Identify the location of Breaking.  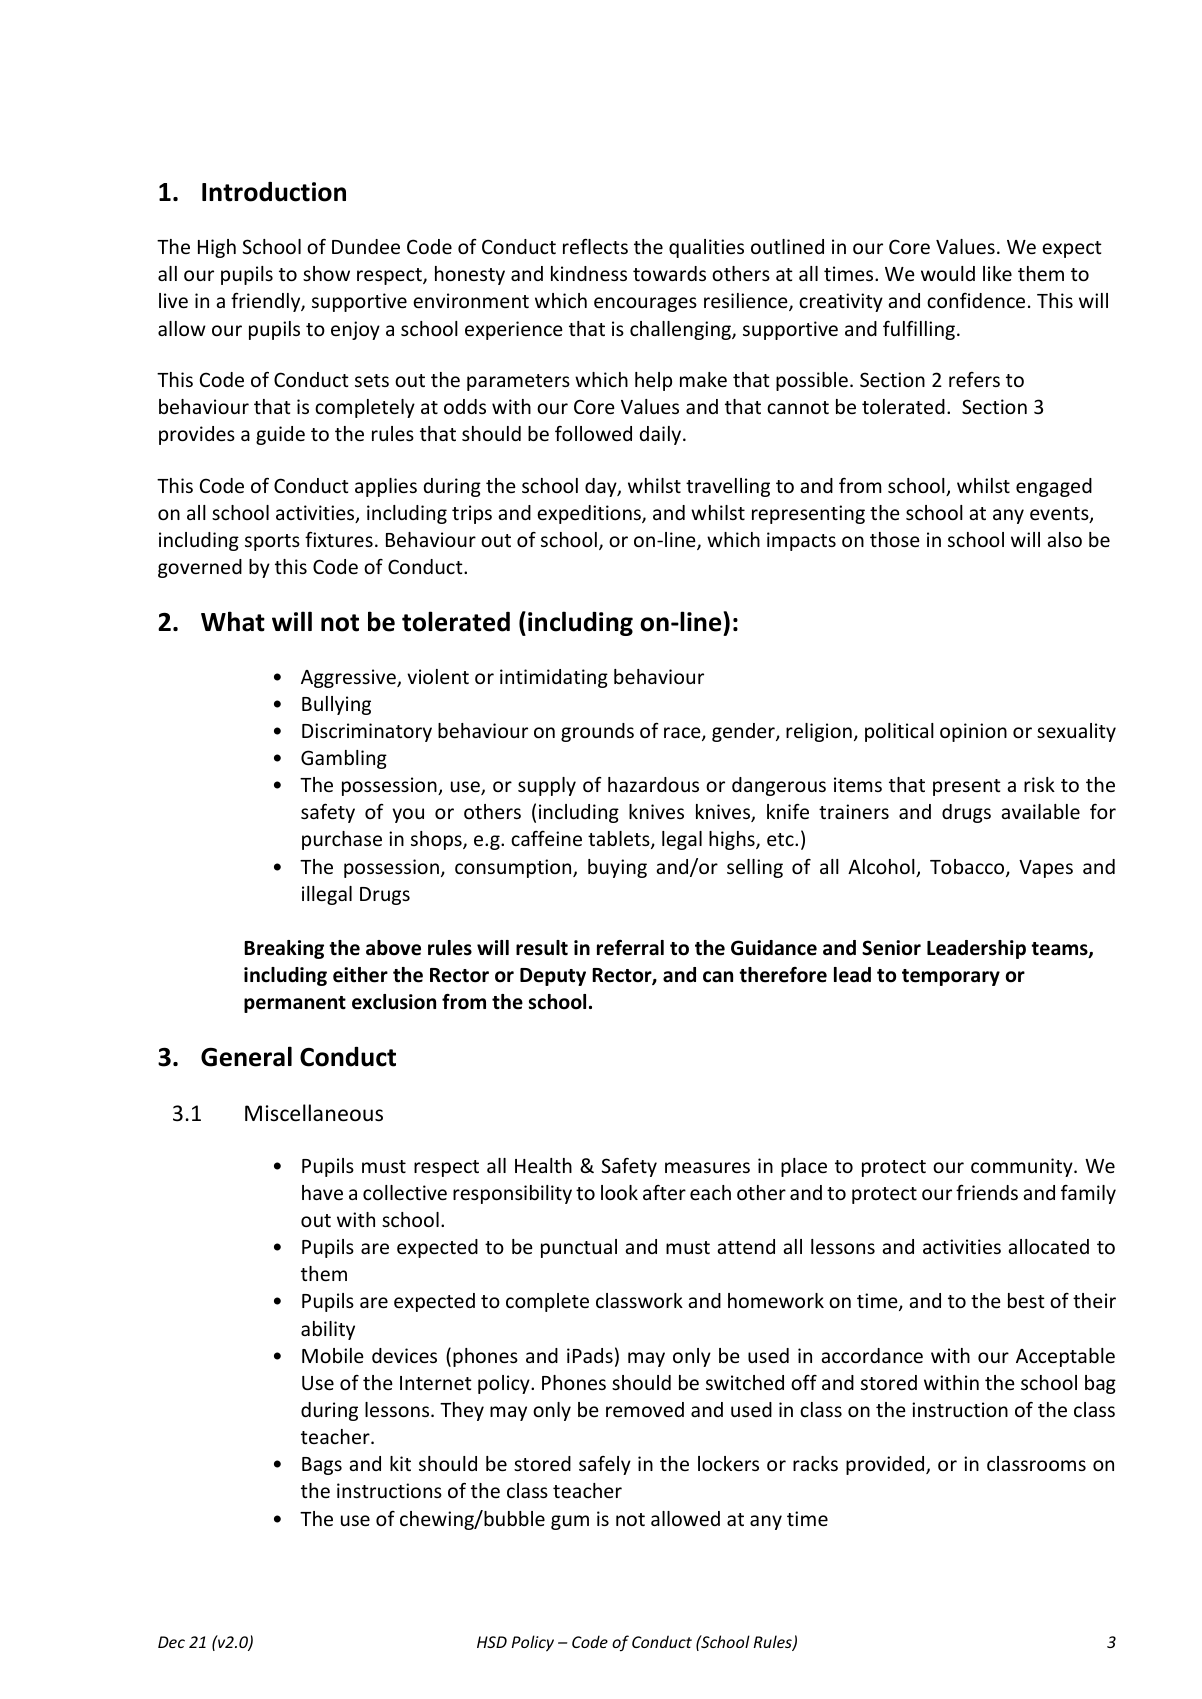
(284, 949).
